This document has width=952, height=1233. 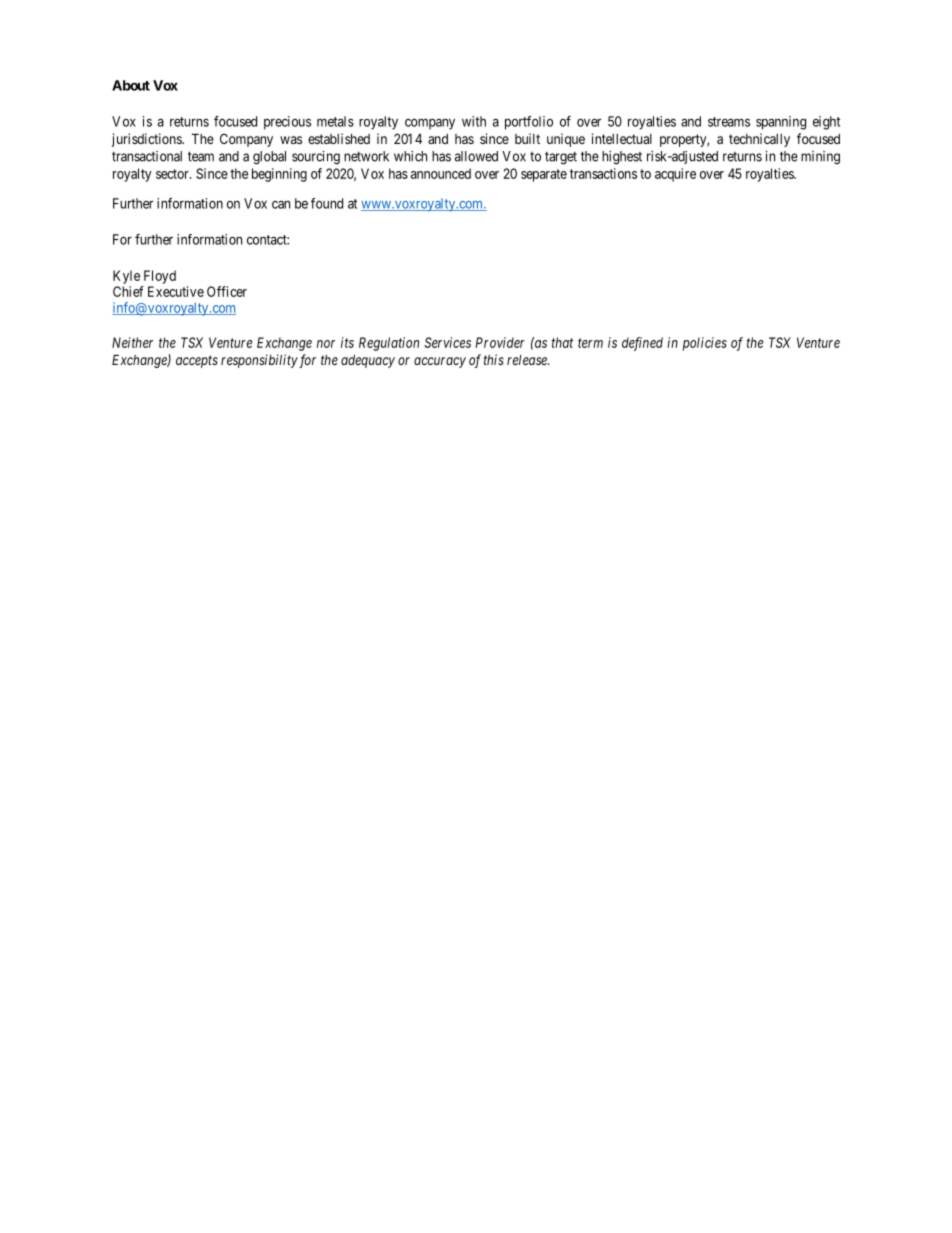 I want to click on team, so click(x=201, y=156).
